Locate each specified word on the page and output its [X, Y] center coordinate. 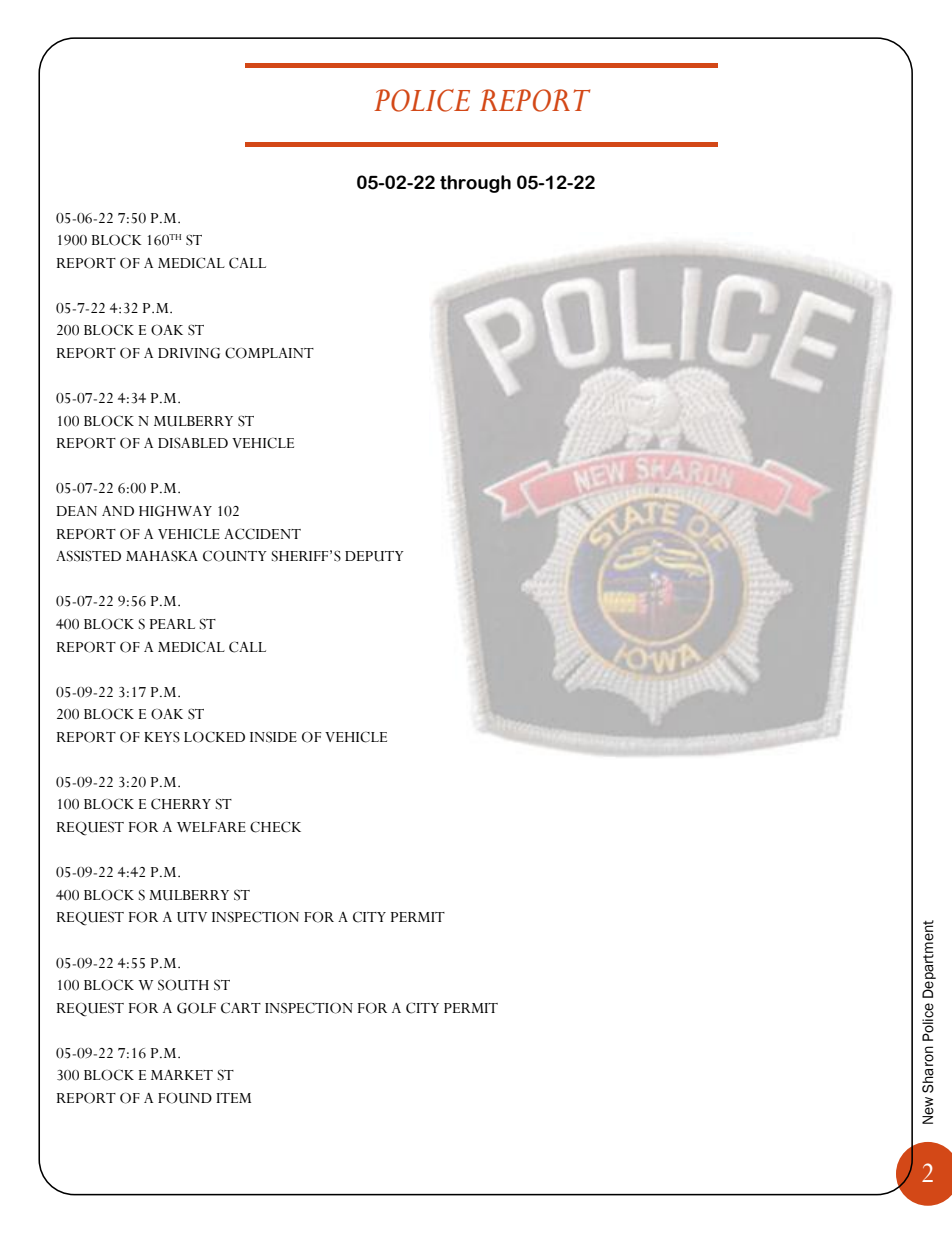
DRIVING [189, 353]
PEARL [172, 624]
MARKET [182, 1075]
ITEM [233, 1098]
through [475, 184]
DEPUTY [374, 556]
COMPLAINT [269, 353]
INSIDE [273, 737]
